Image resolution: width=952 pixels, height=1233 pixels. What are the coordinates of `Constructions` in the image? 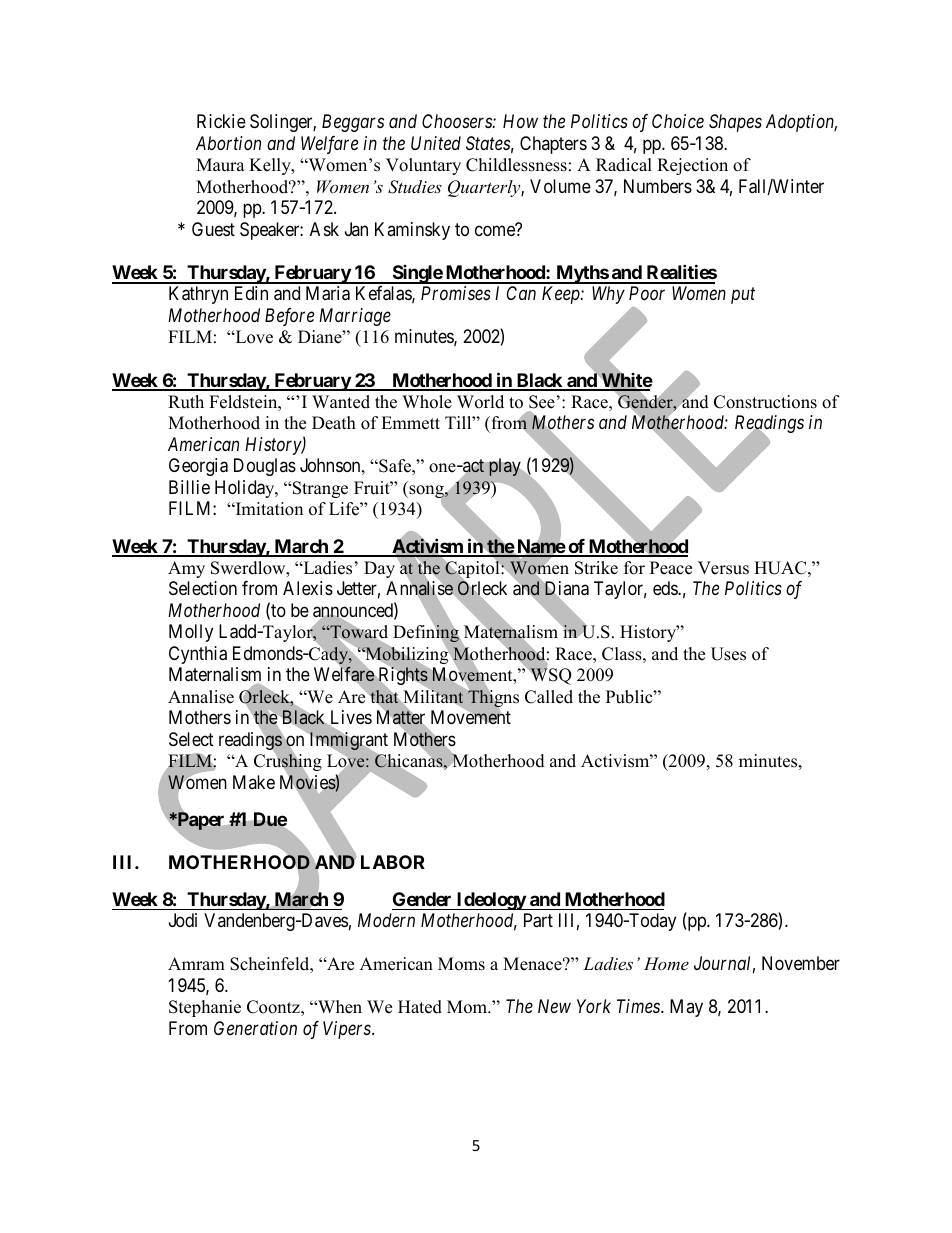 It's located at (765, 402).
